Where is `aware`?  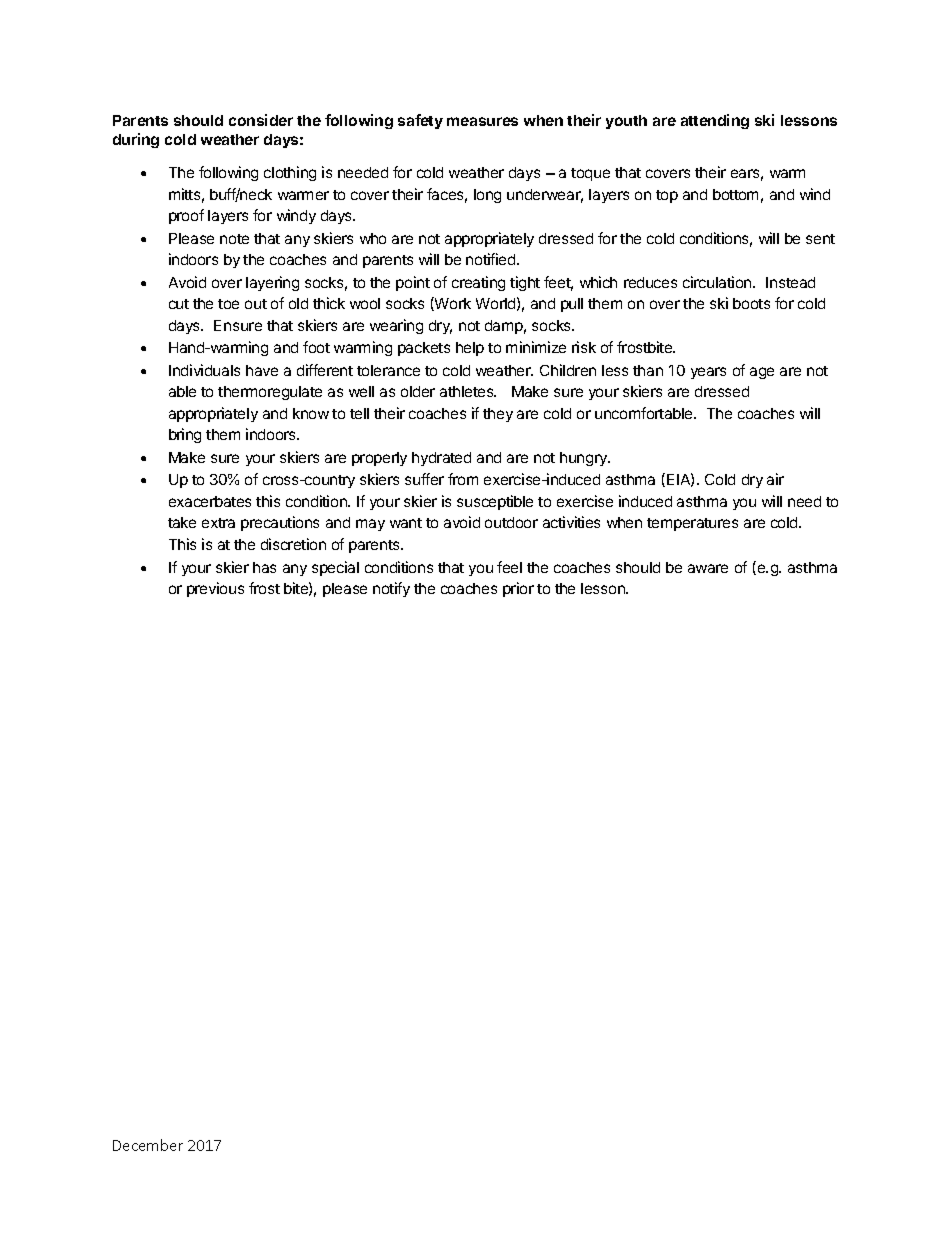 aware is located at coordinates (708, 568).
